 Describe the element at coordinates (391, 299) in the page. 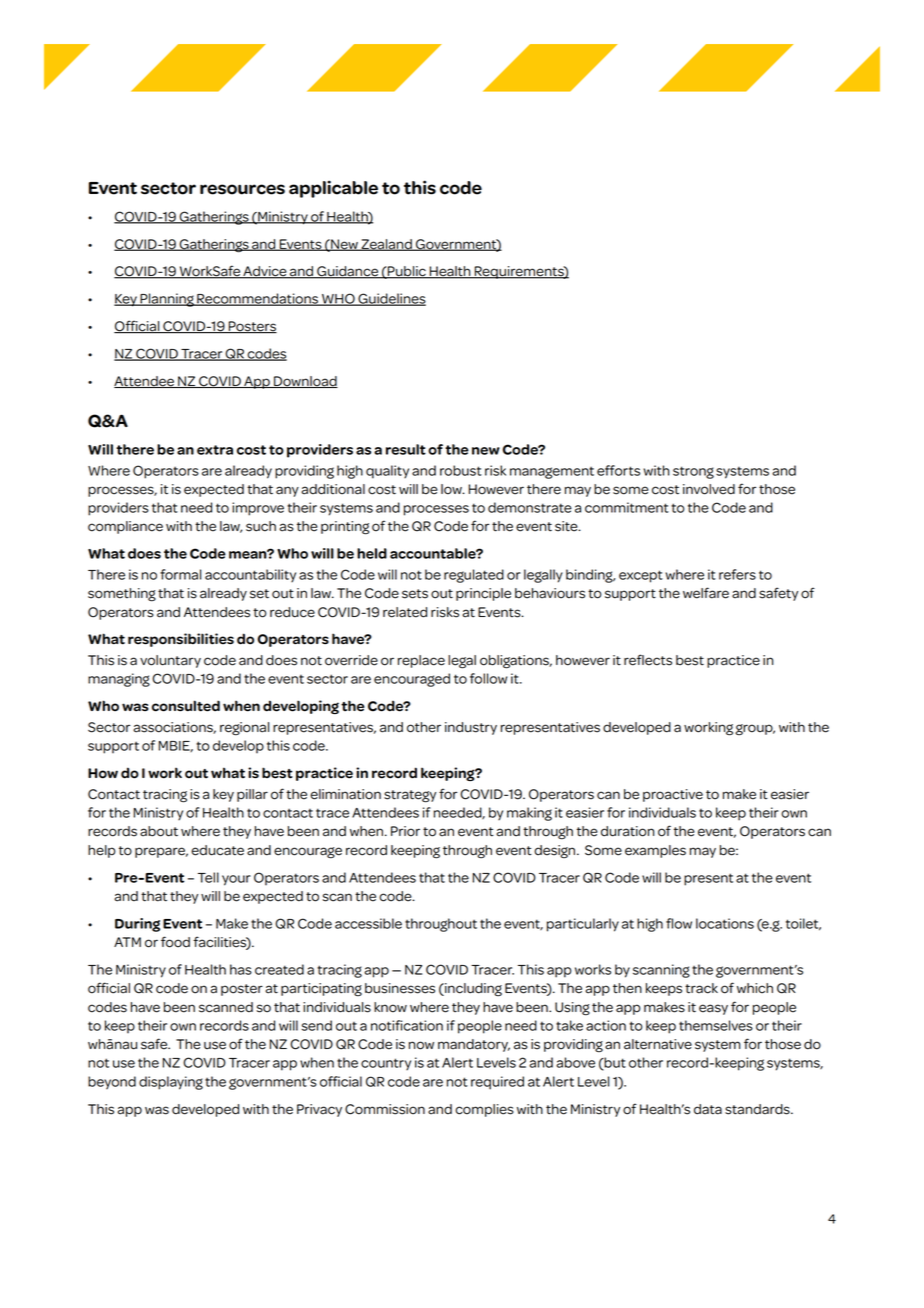

I see `Guidelines` at that location.
